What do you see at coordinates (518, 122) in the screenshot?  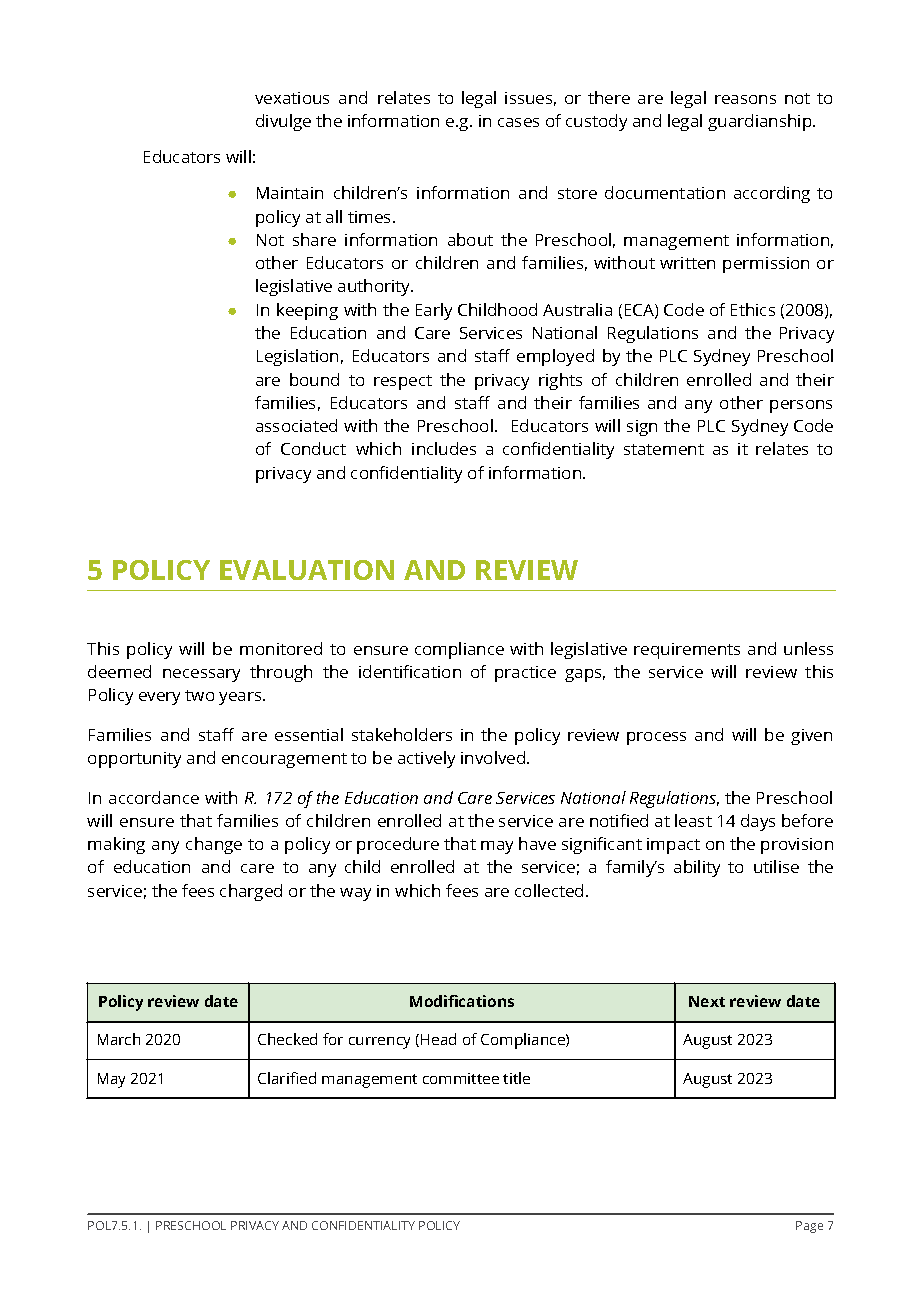 I see `cases` at bounding box center [518, 122].
